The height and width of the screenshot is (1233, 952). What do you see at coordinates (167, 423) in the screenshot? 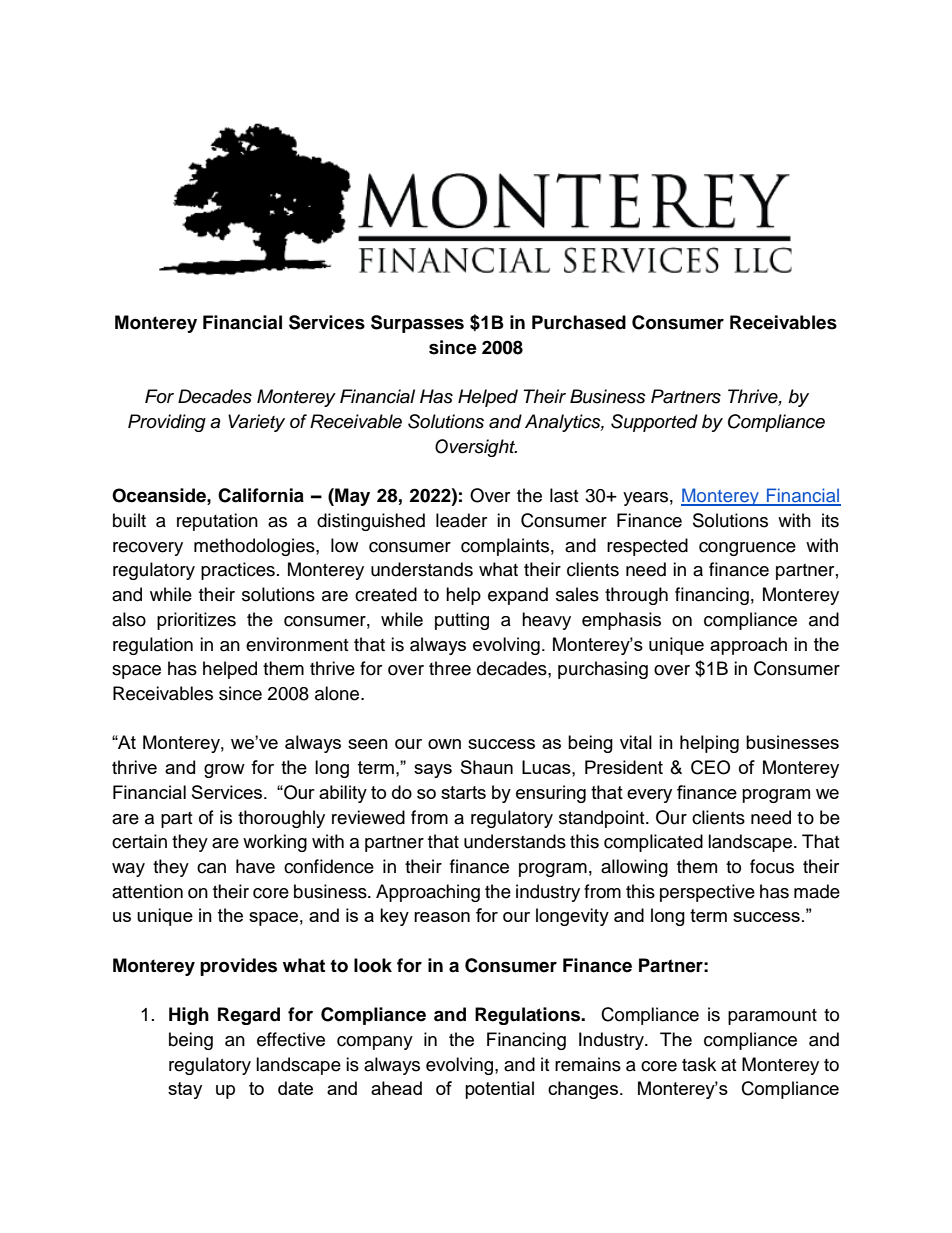
I see `Providing` at bounding box center [167, 423].
